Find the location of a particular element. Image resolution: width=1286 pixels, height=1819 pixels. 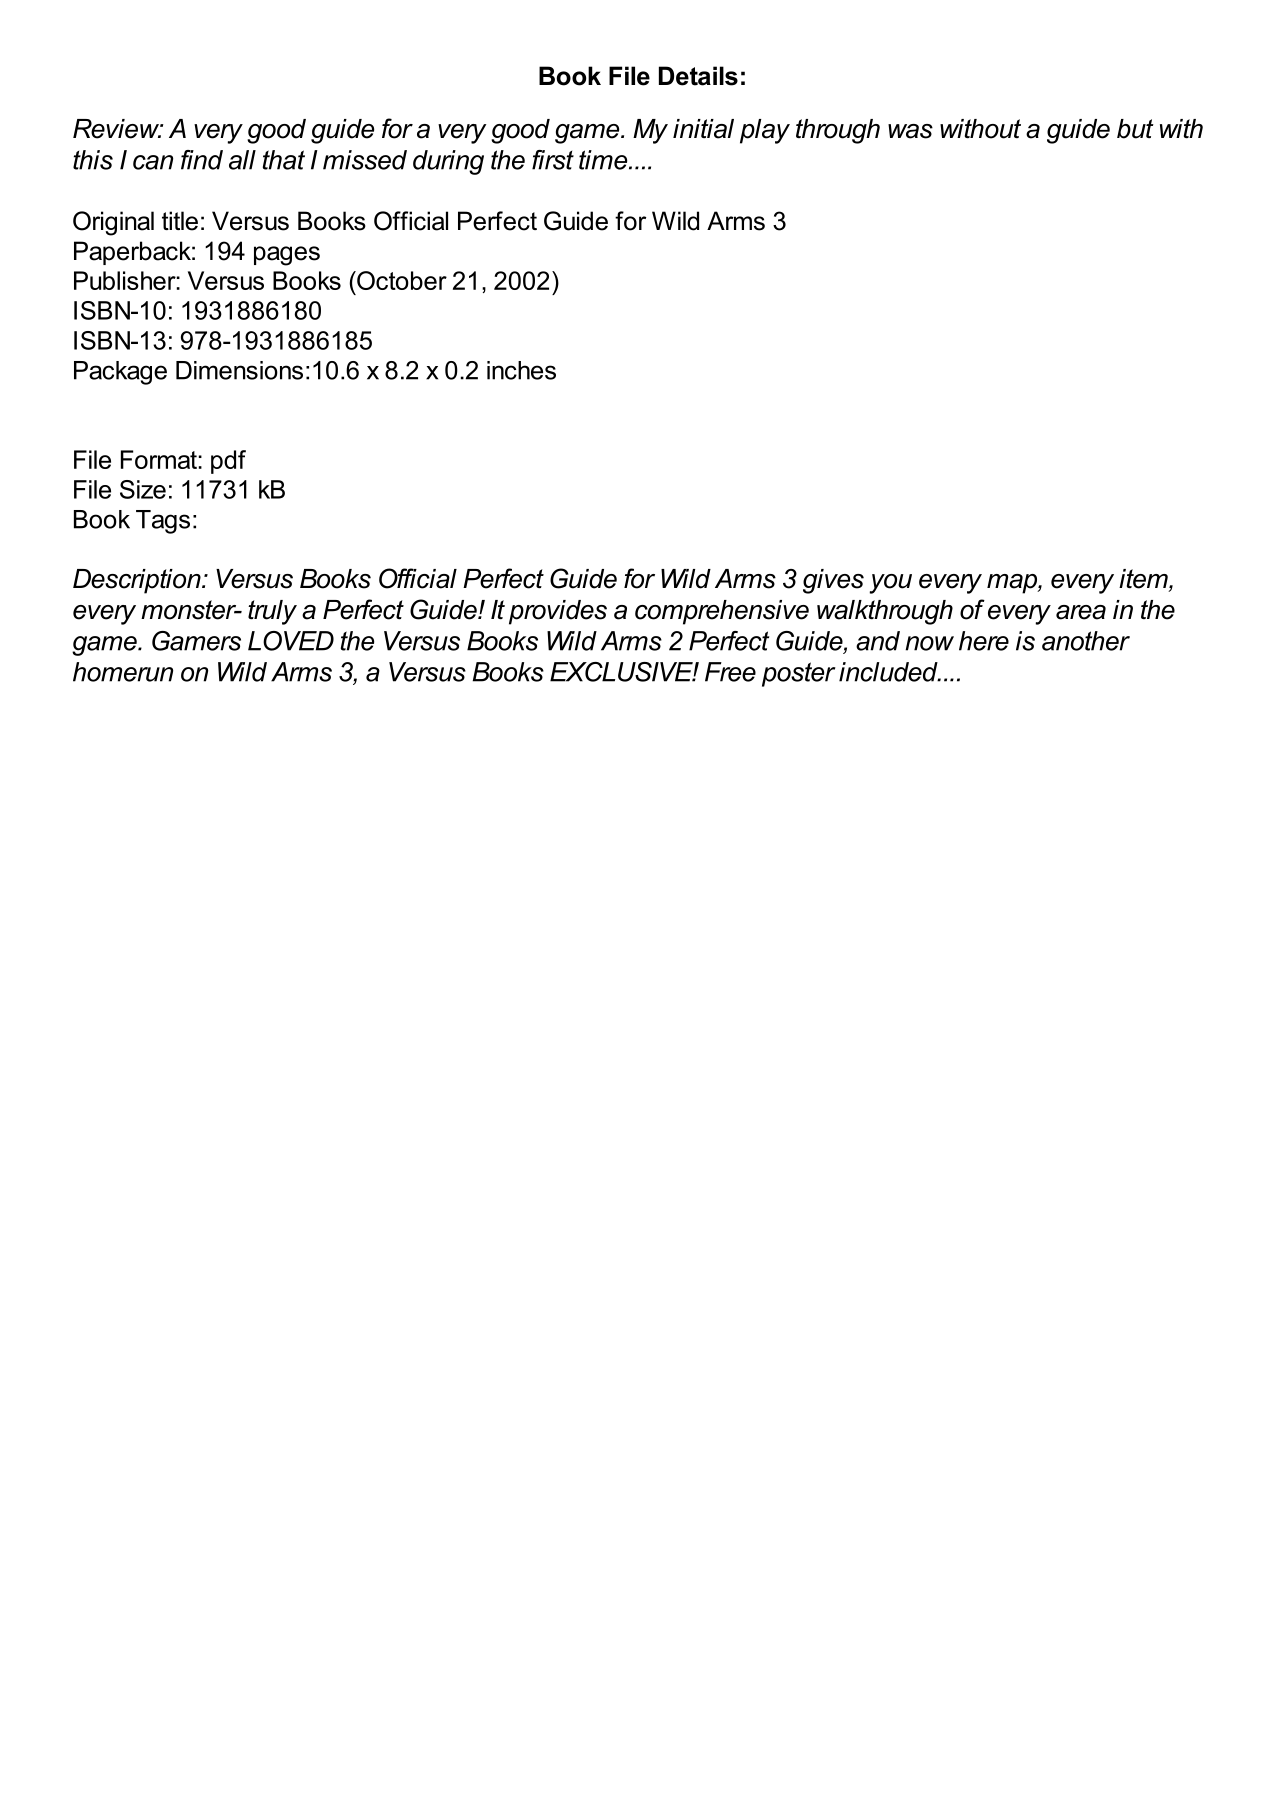

Free is located at coordinates (730, 672).
